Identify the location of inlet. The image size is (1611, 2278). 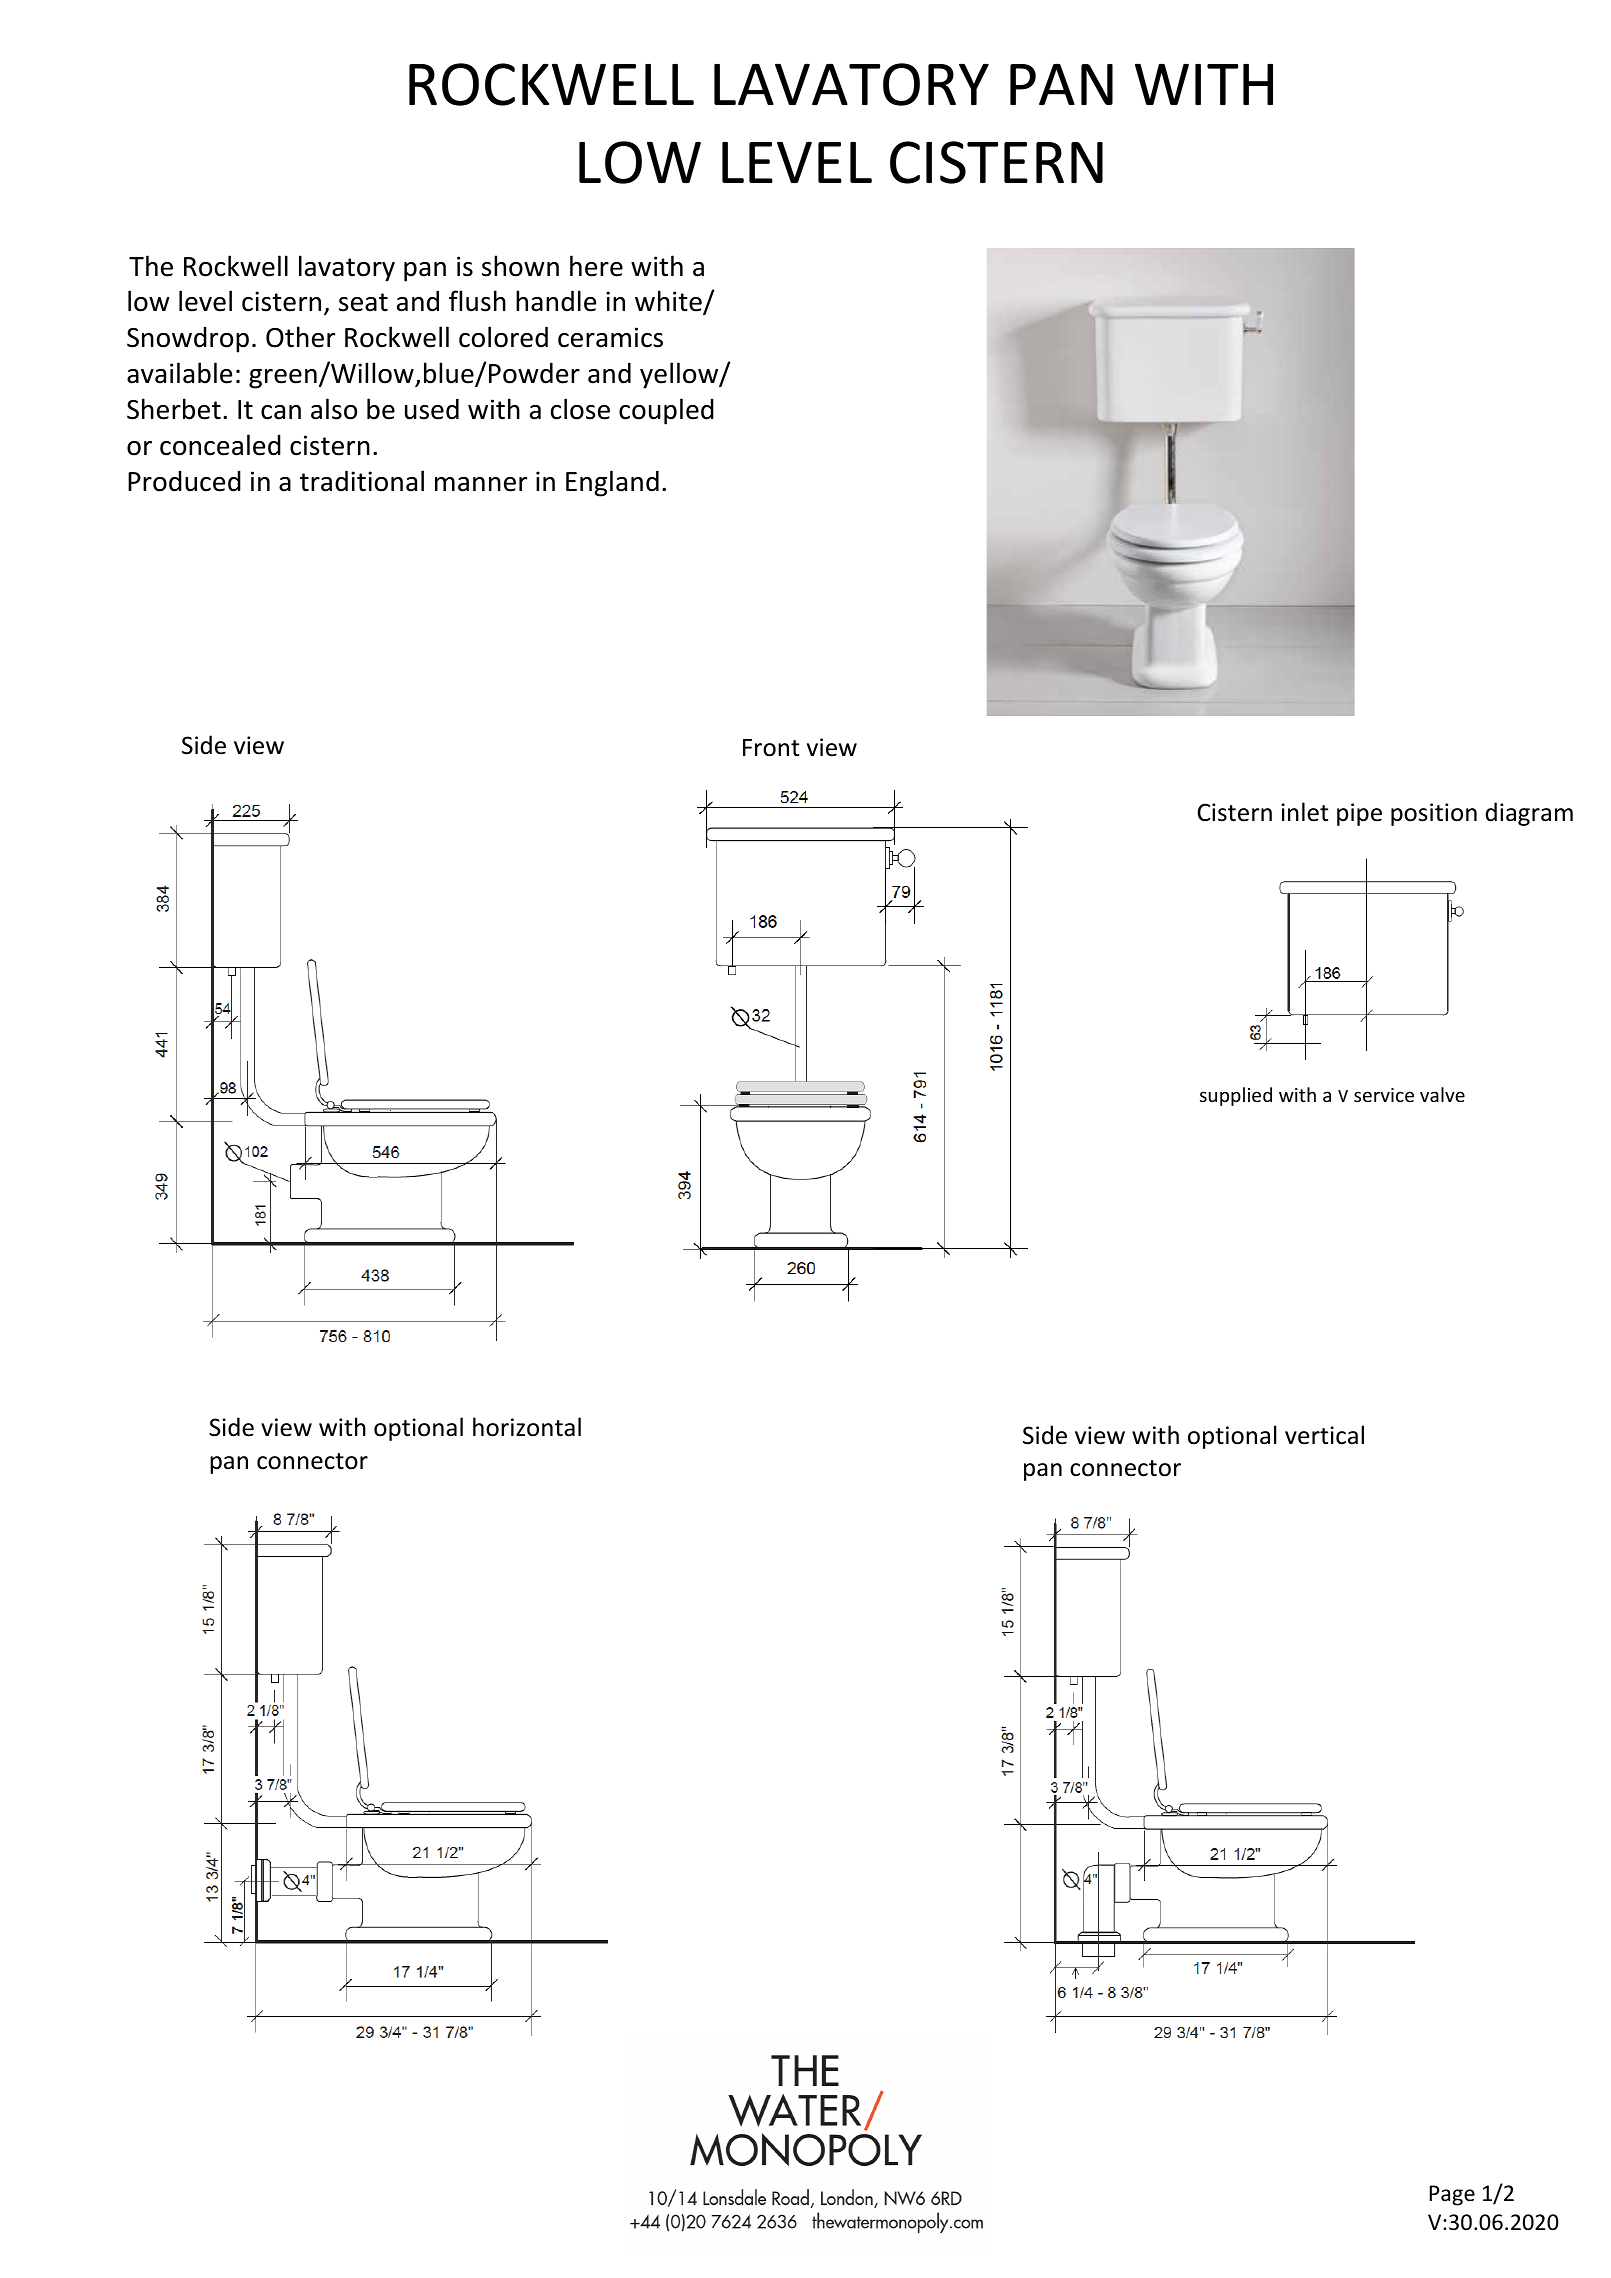
(1304, 812).
